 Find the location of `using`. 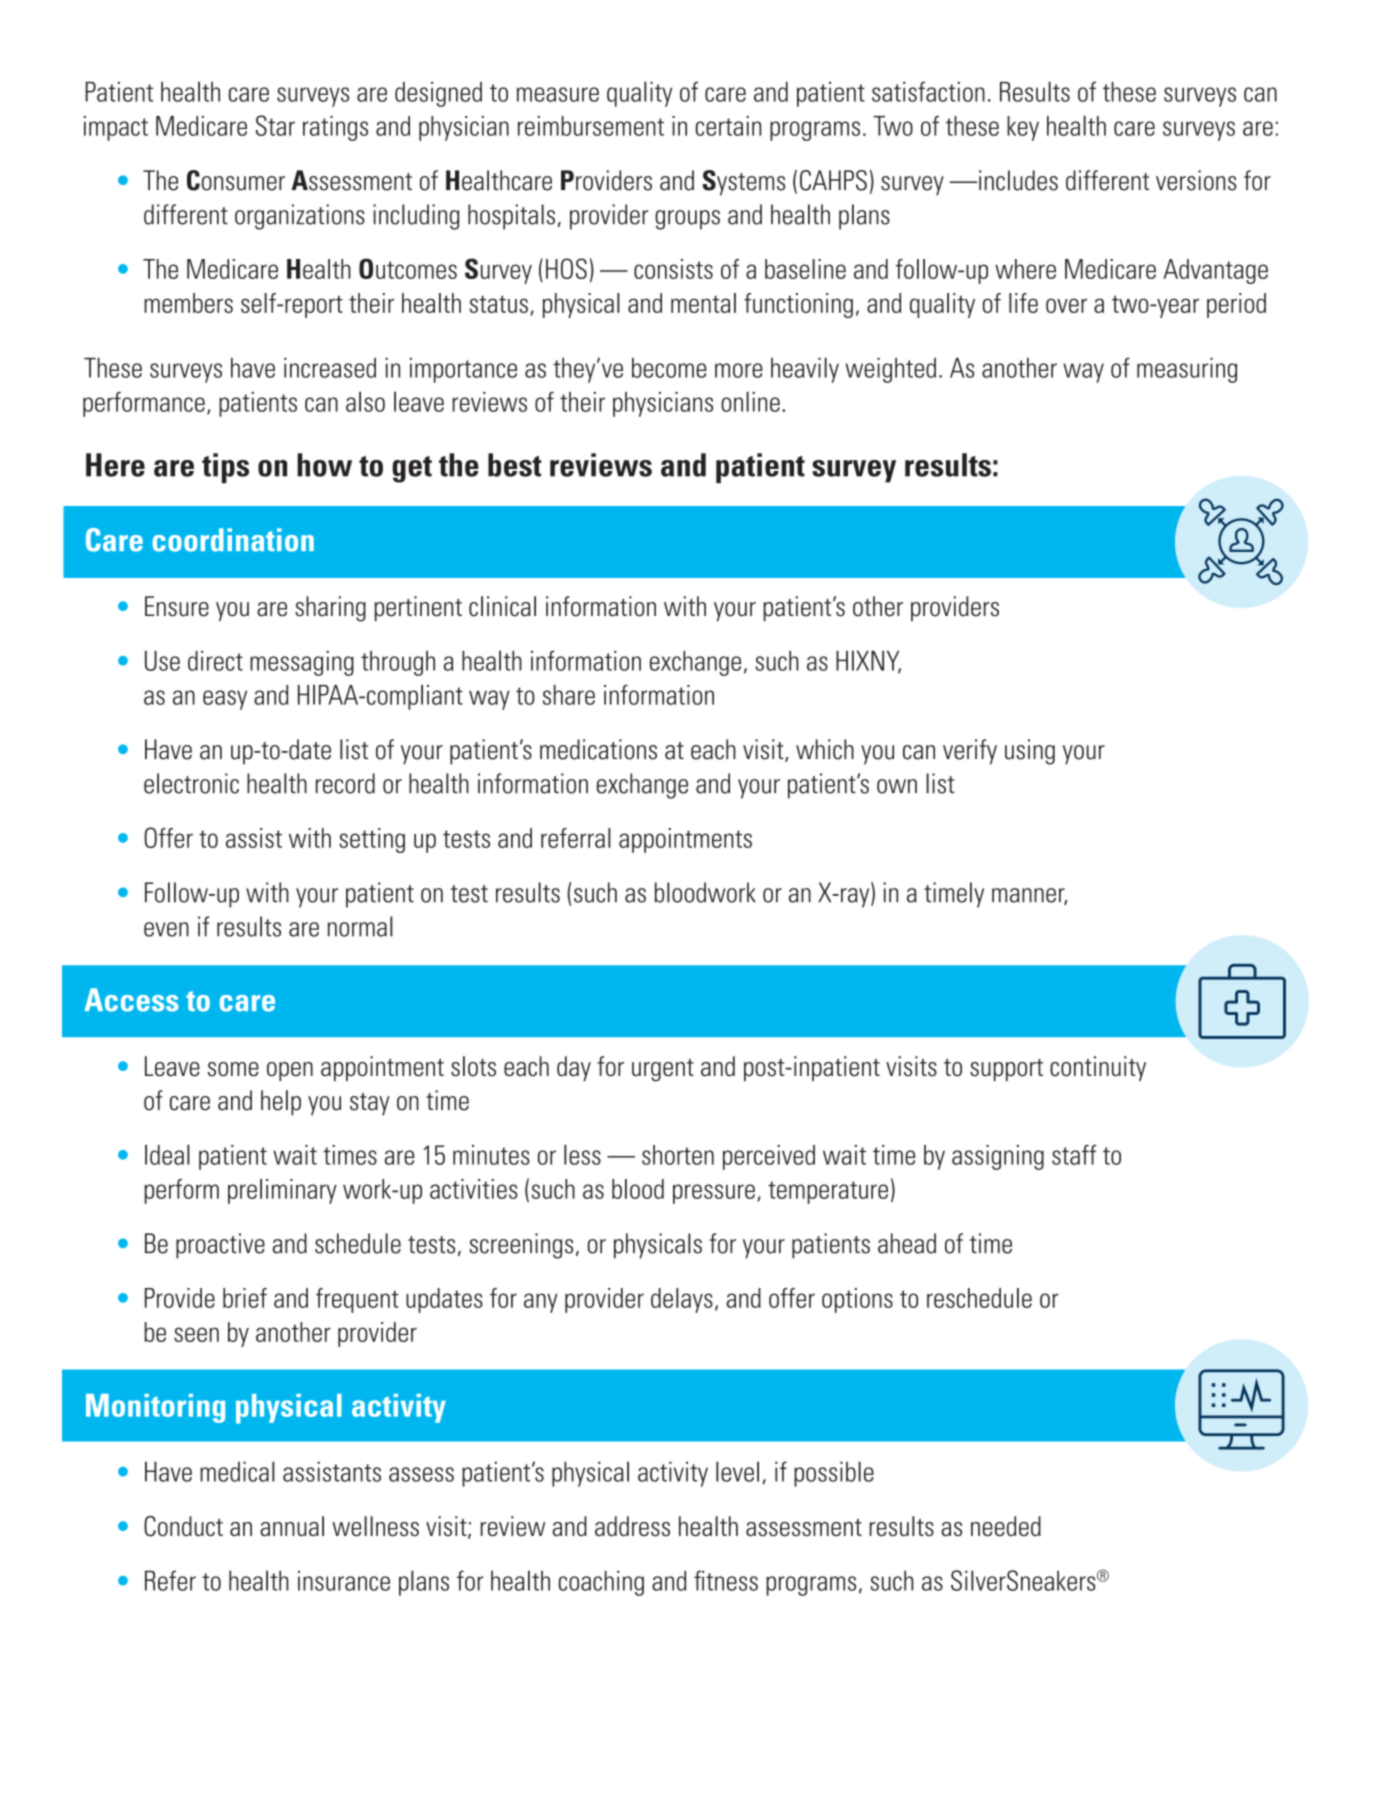

using is located at coordinates (1030, 752).
